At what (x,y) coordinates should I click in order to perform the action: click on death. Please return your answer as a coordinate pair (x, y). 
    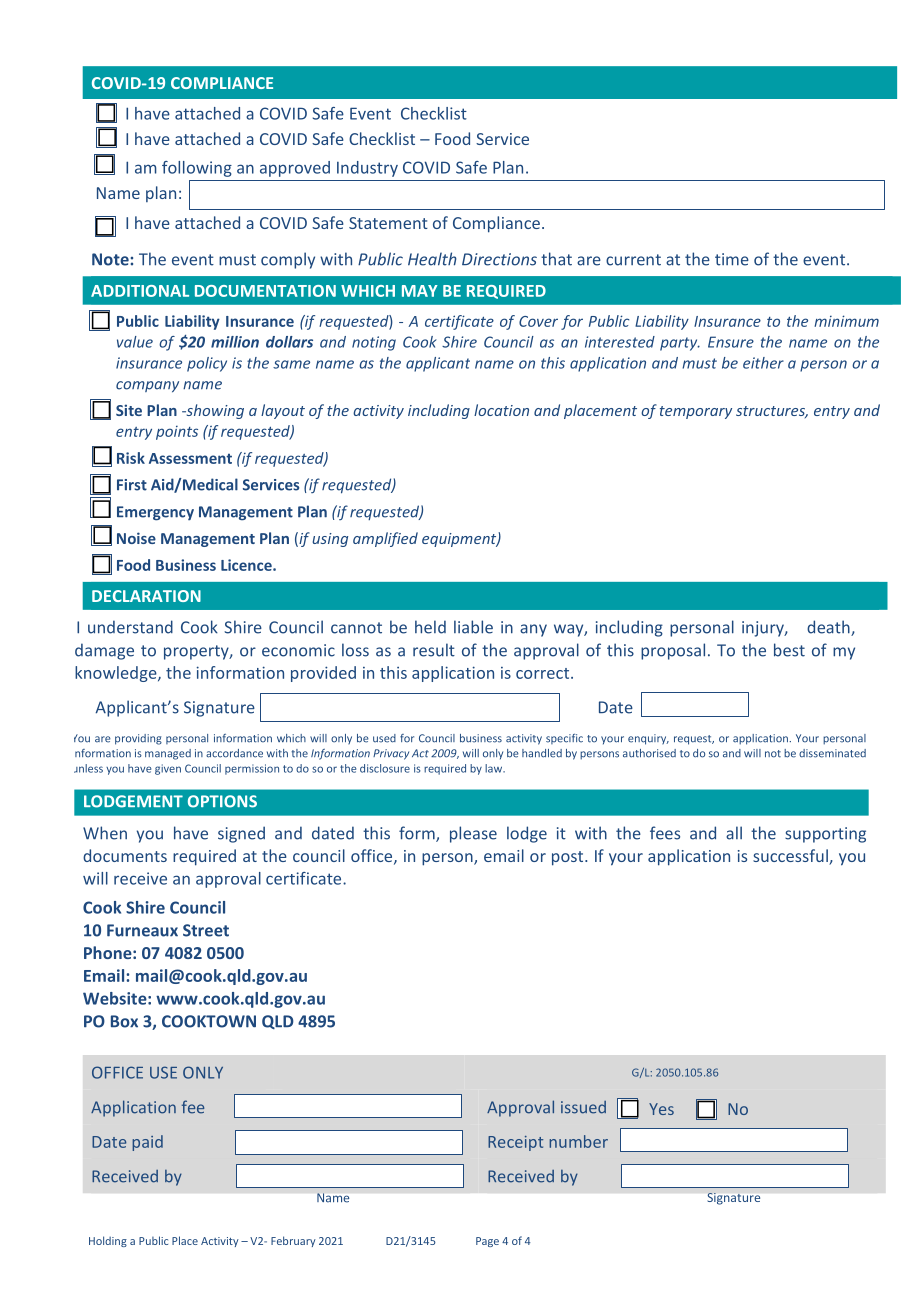
    Looking at the image, I should click on (829, 628).
